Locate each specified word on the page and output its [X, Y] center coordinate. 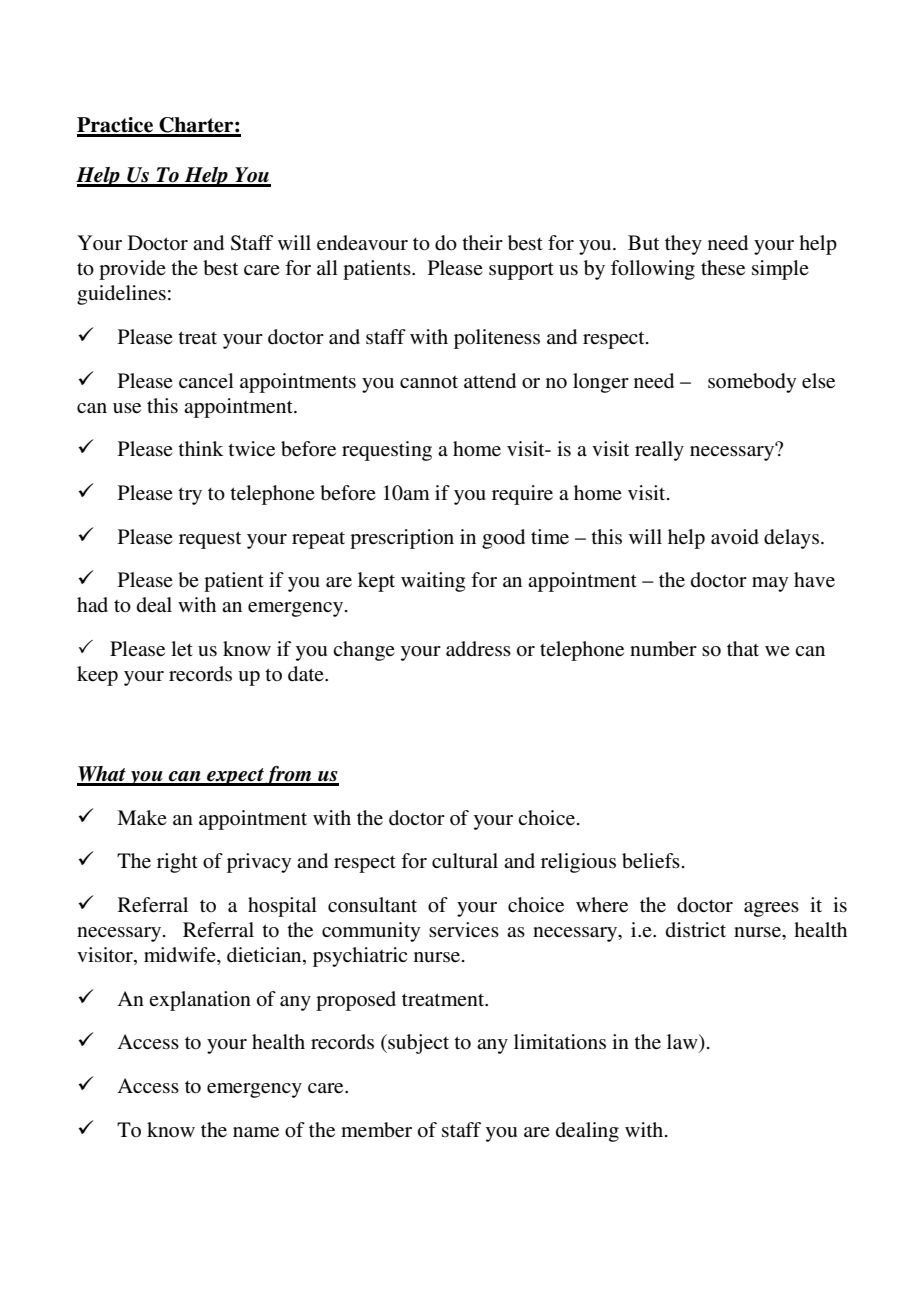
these [723, 268]
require [522, 495]
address [478, 649]
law [683, 1043]
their [482, 242]
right [177, 863]
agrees [771, 909]
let [182, 649]
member [376, 1130]
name [256, 1132]
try [190, 496]
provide [132, 270]
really [659, 451]
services [464, 929]
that [743, 648]
